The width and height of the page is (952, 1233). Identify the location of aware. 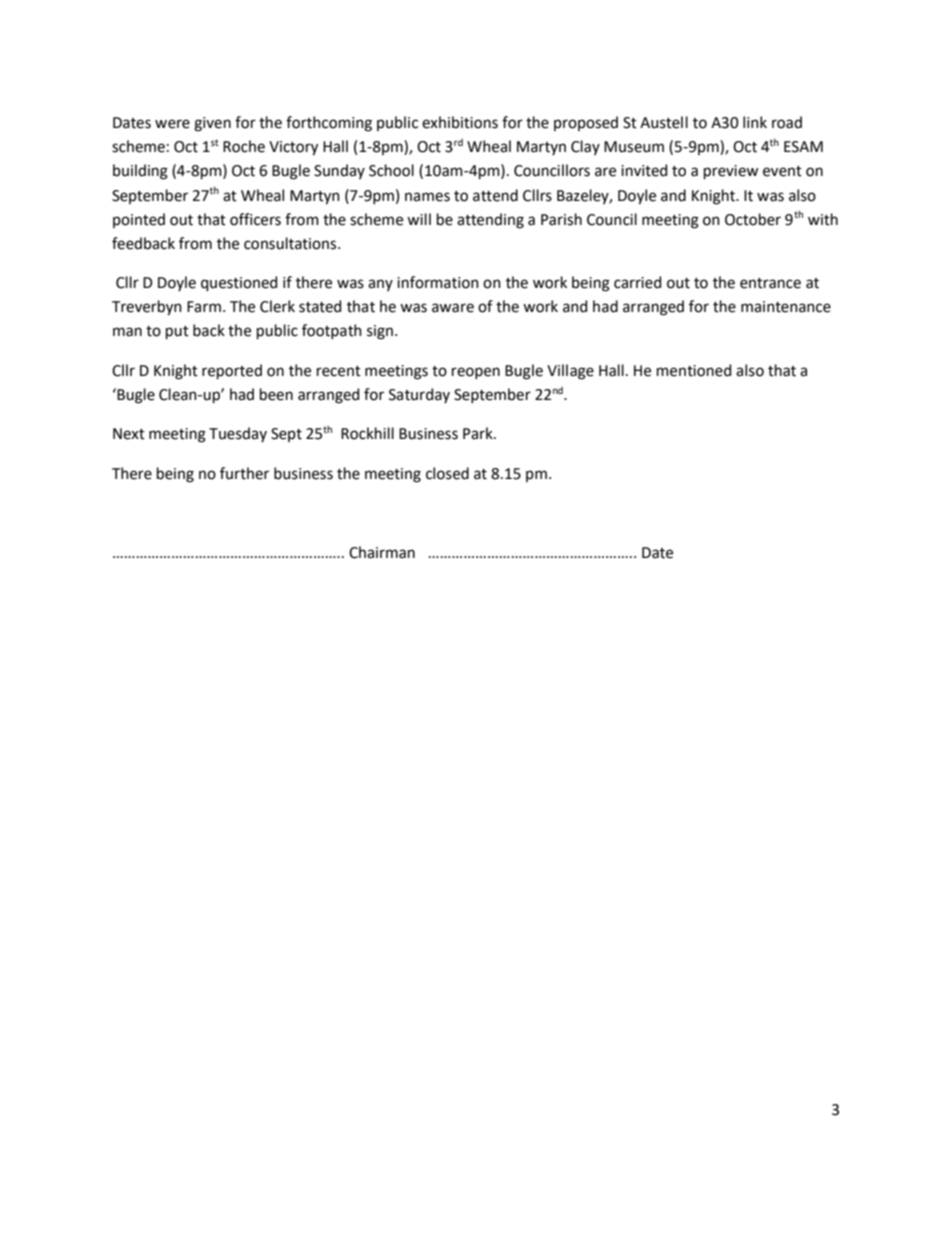
(453, 308).
